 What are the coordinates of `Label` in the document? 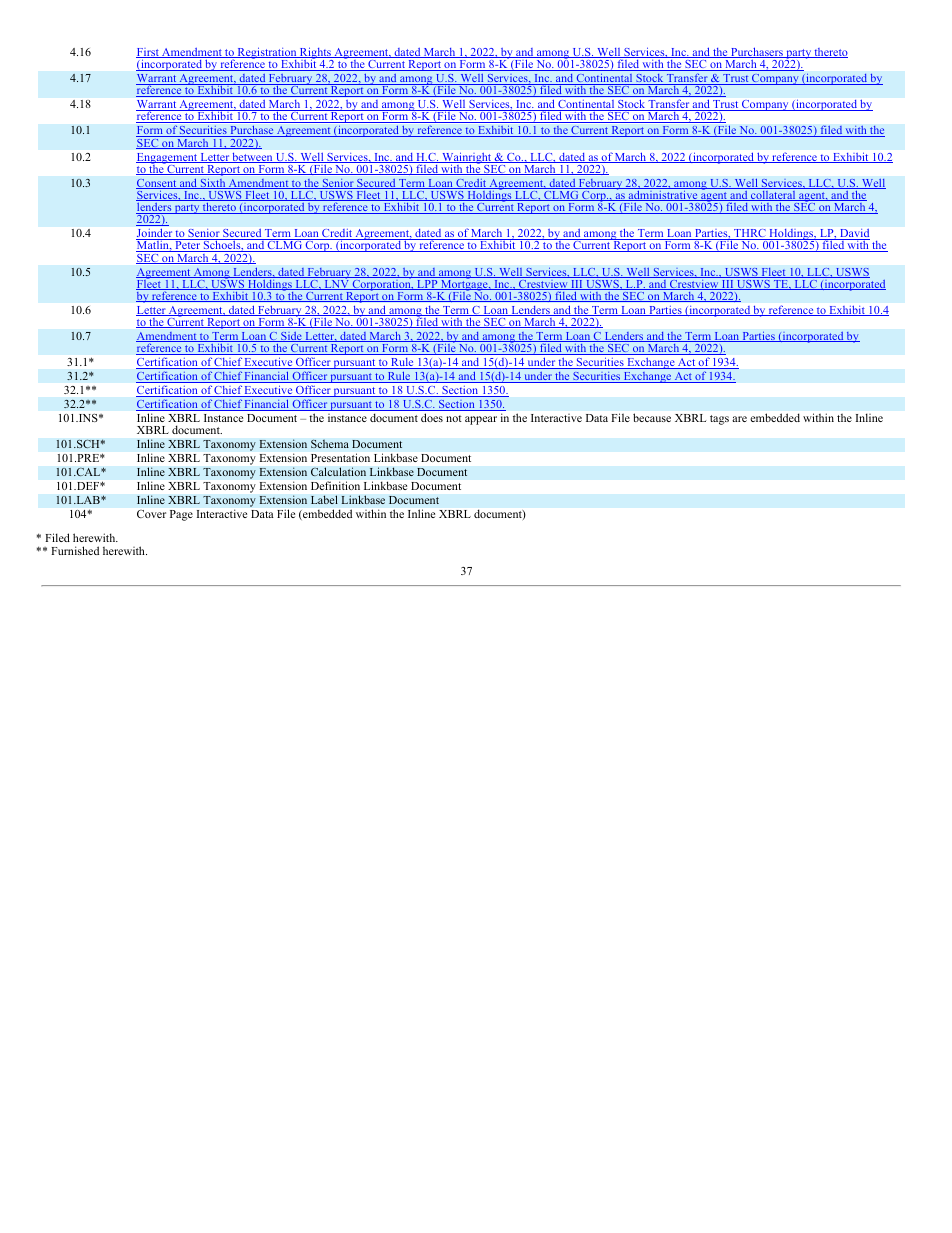 It's located at (324, 499).
